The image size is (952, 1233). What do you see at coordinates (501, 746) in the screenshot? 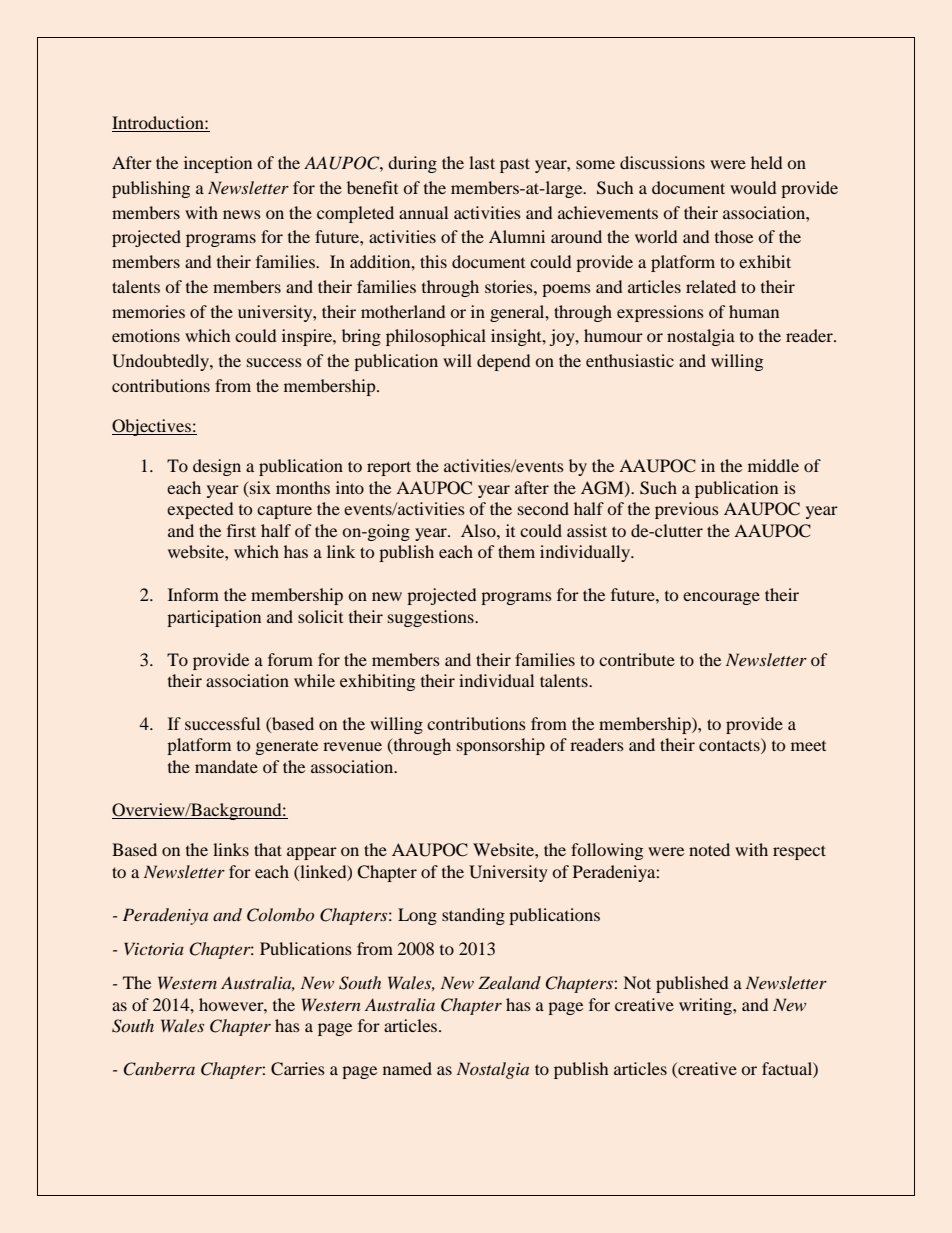
I see `sponsorship` at bounding box center [501, 746].
